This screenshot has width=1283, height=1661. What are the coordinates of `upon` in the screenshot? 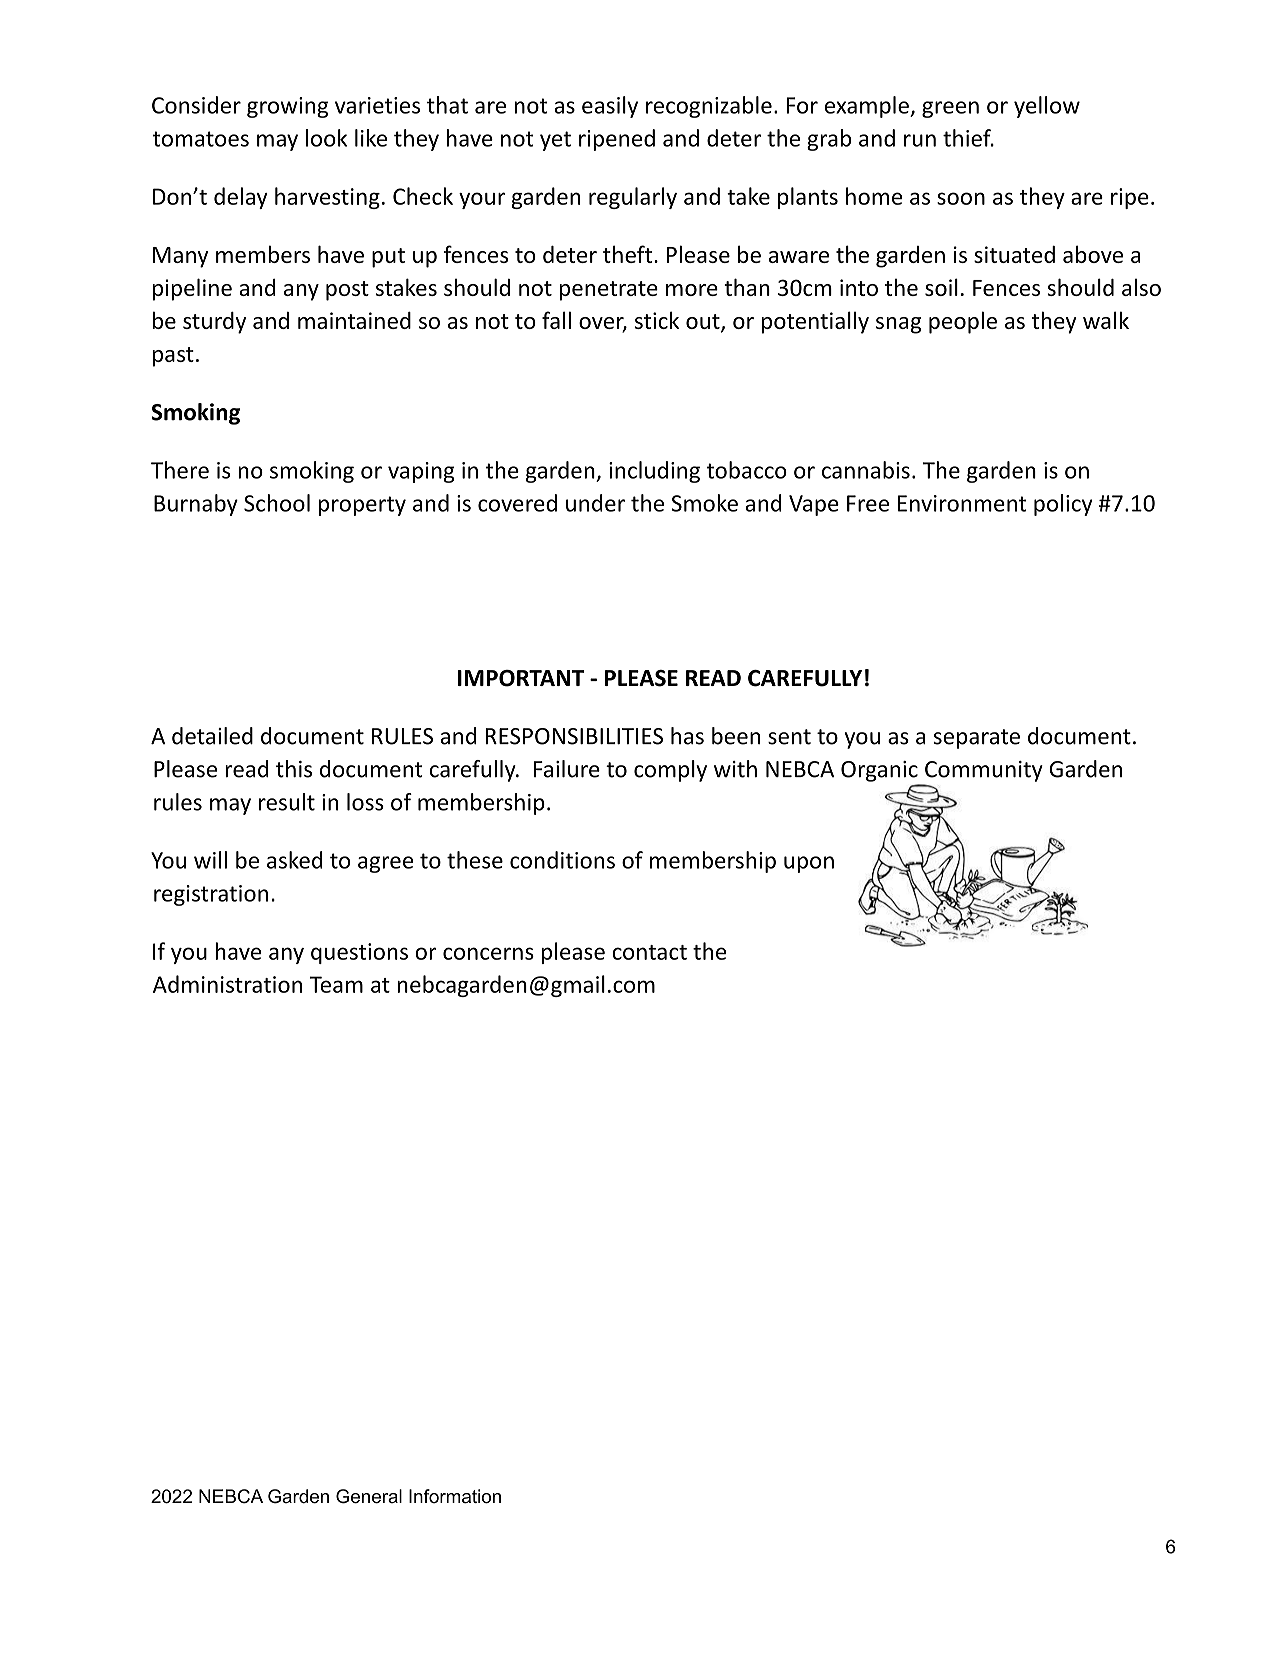 It's located at (809, 864).
